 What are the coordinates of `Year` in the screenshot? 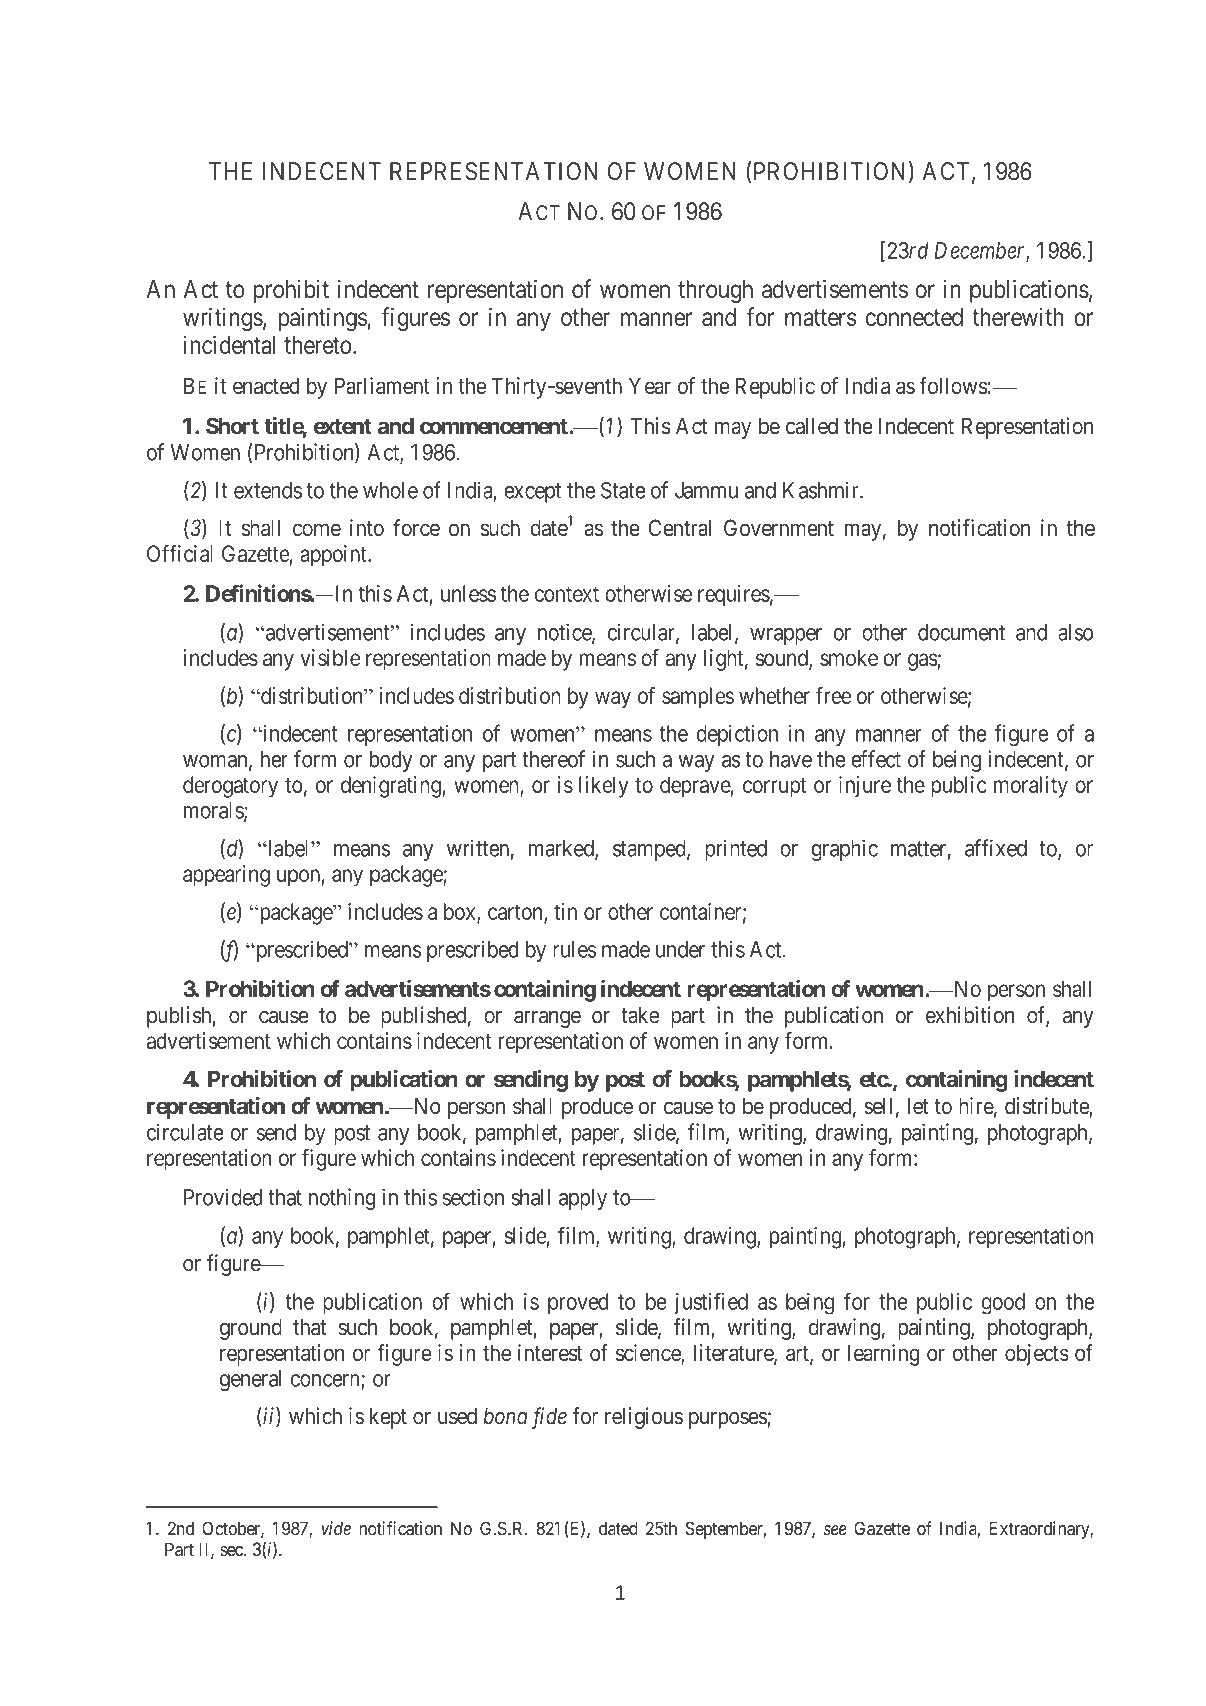 It's located at (650, 385).
